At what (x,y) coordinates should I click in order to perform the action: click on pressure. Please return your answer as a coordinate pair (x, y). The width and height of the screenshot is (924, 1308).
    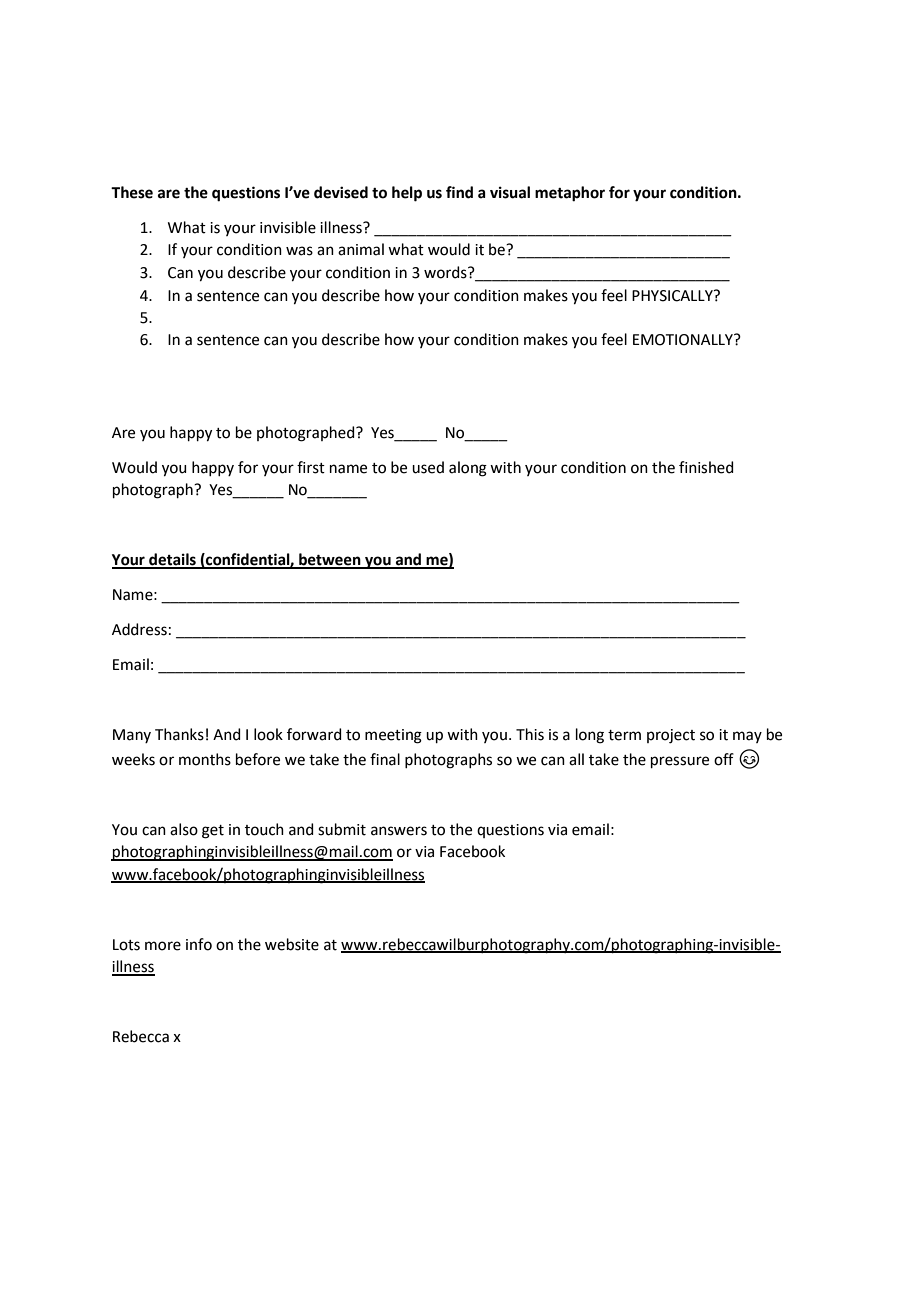
    Looking at the image, I should click on (680, 762).
